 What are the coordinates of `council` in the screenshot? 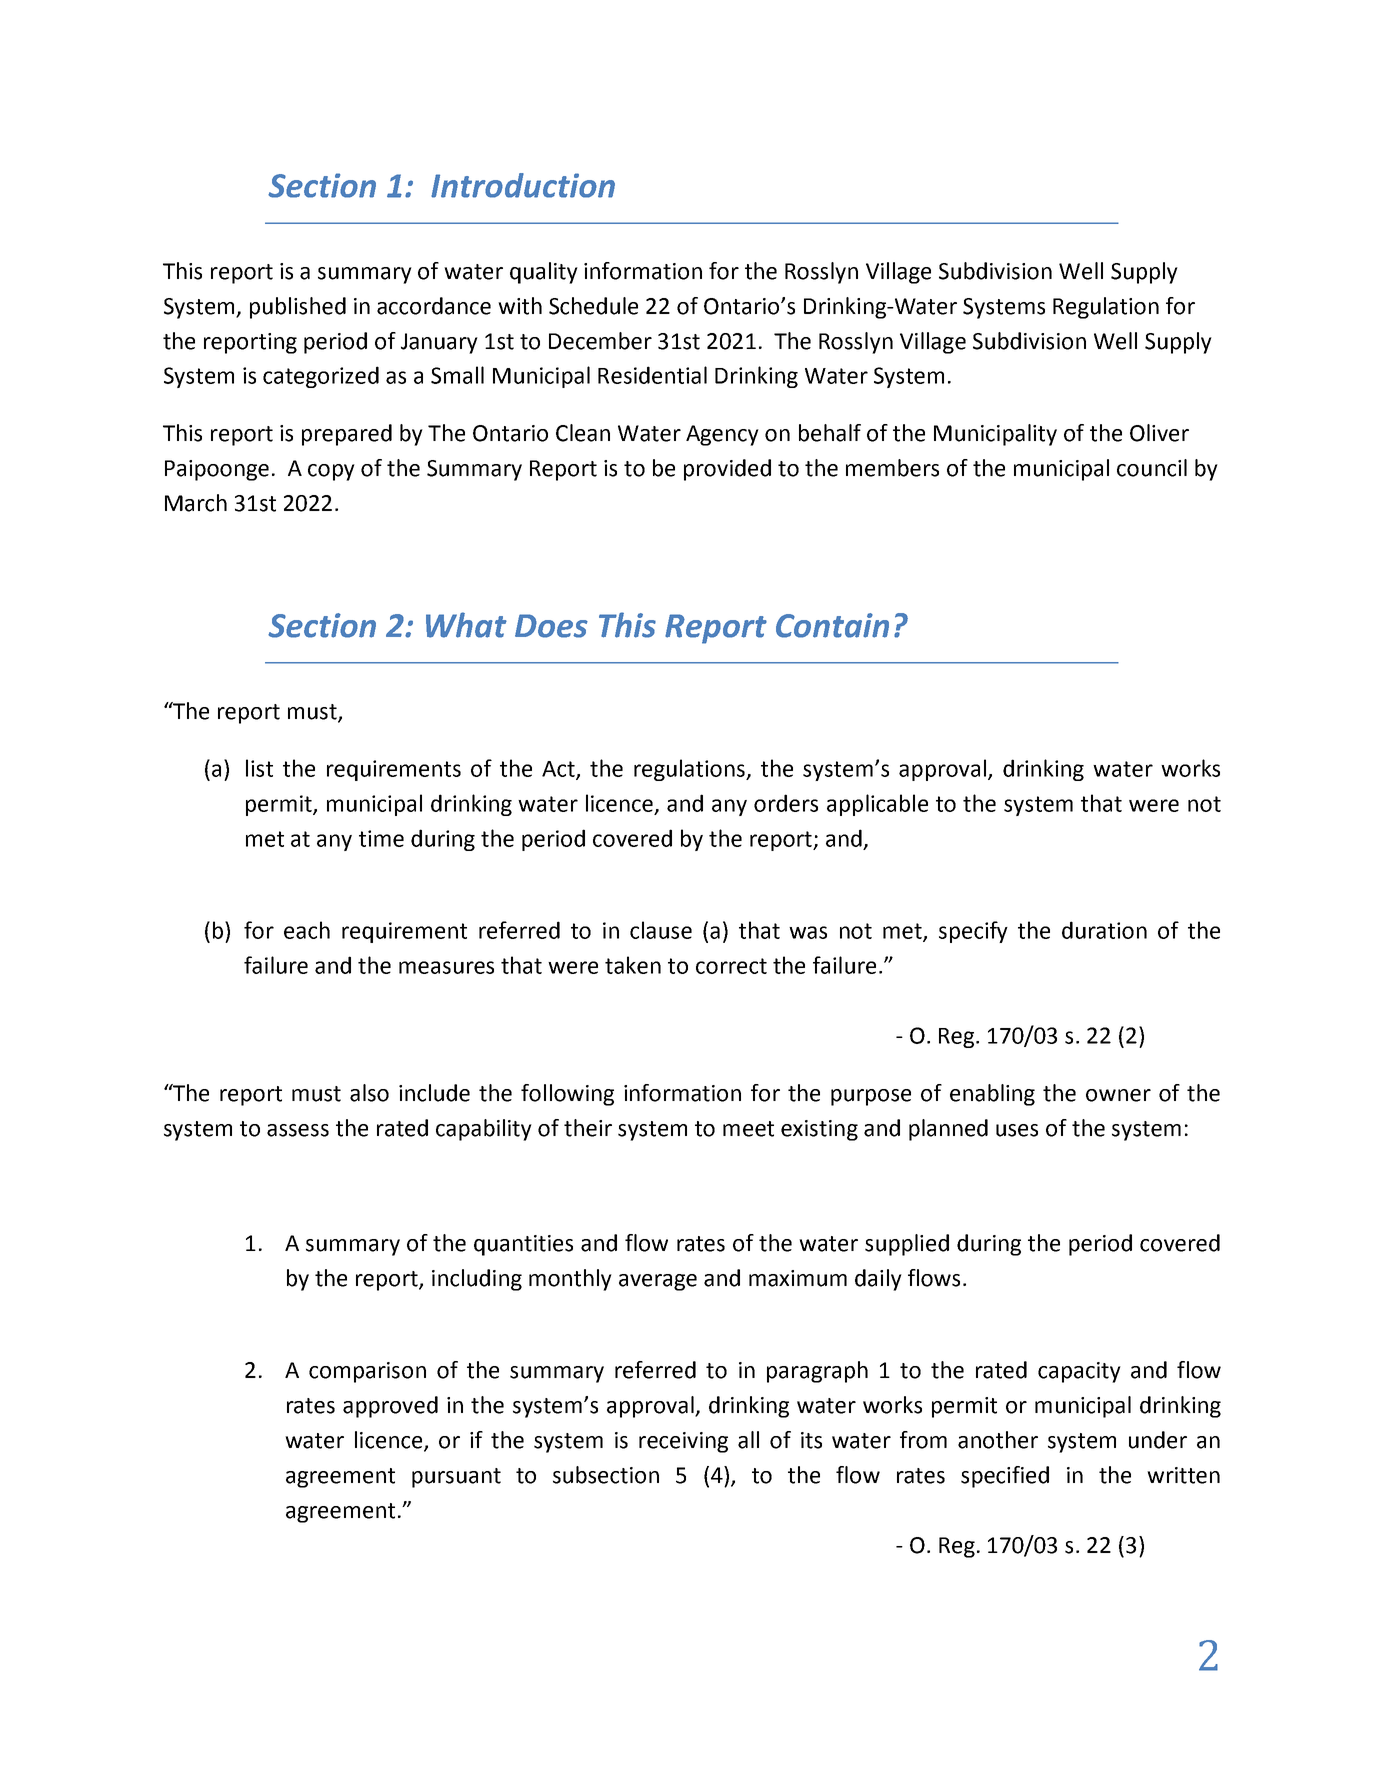 It's located at (1152, 468).
